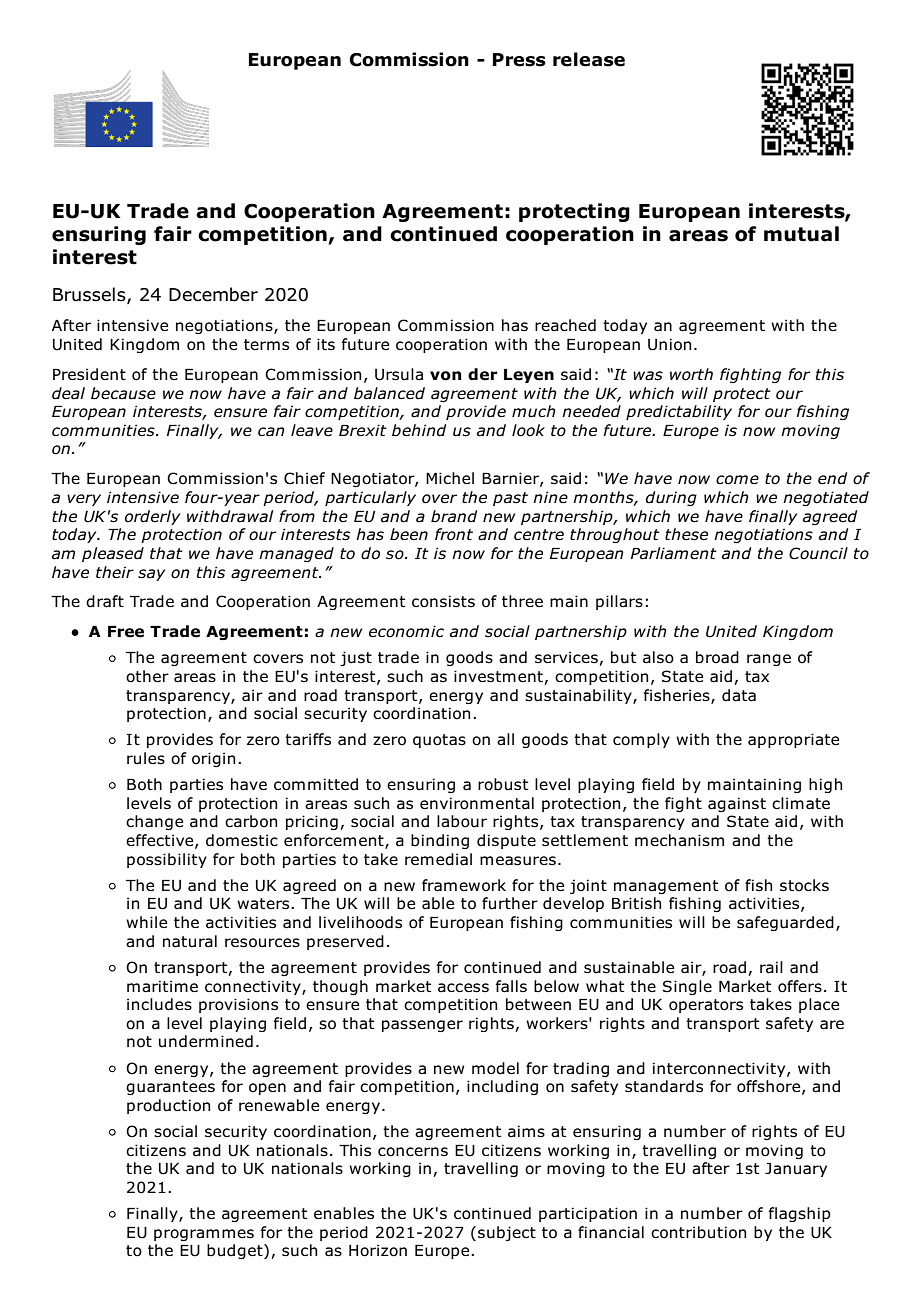 This image has height=1308, width=924. What do you see at coordinates (507, 1233) in the image?
I see `subject` at bounding box center [507, 1233].
